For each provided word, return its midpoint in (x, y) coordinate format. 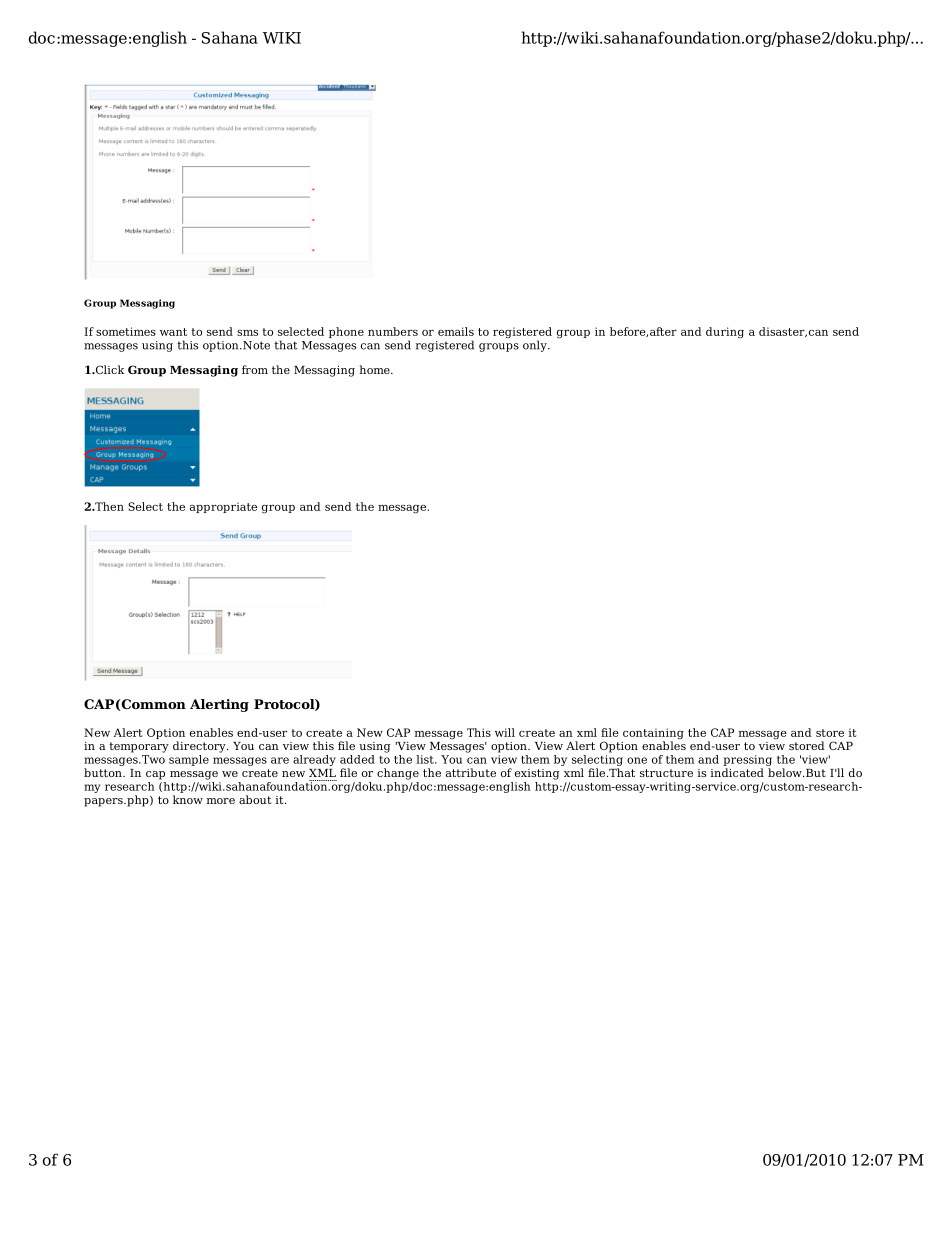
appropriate (223, 507)
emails (456, 331)
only (536, 346)
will (505, 732)
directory (200, 747)
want (173, 332)
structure (666, 773)
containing (653, 735)
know (188, 799)
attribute (471, 772)
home (376, 369)
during (725, 333)
